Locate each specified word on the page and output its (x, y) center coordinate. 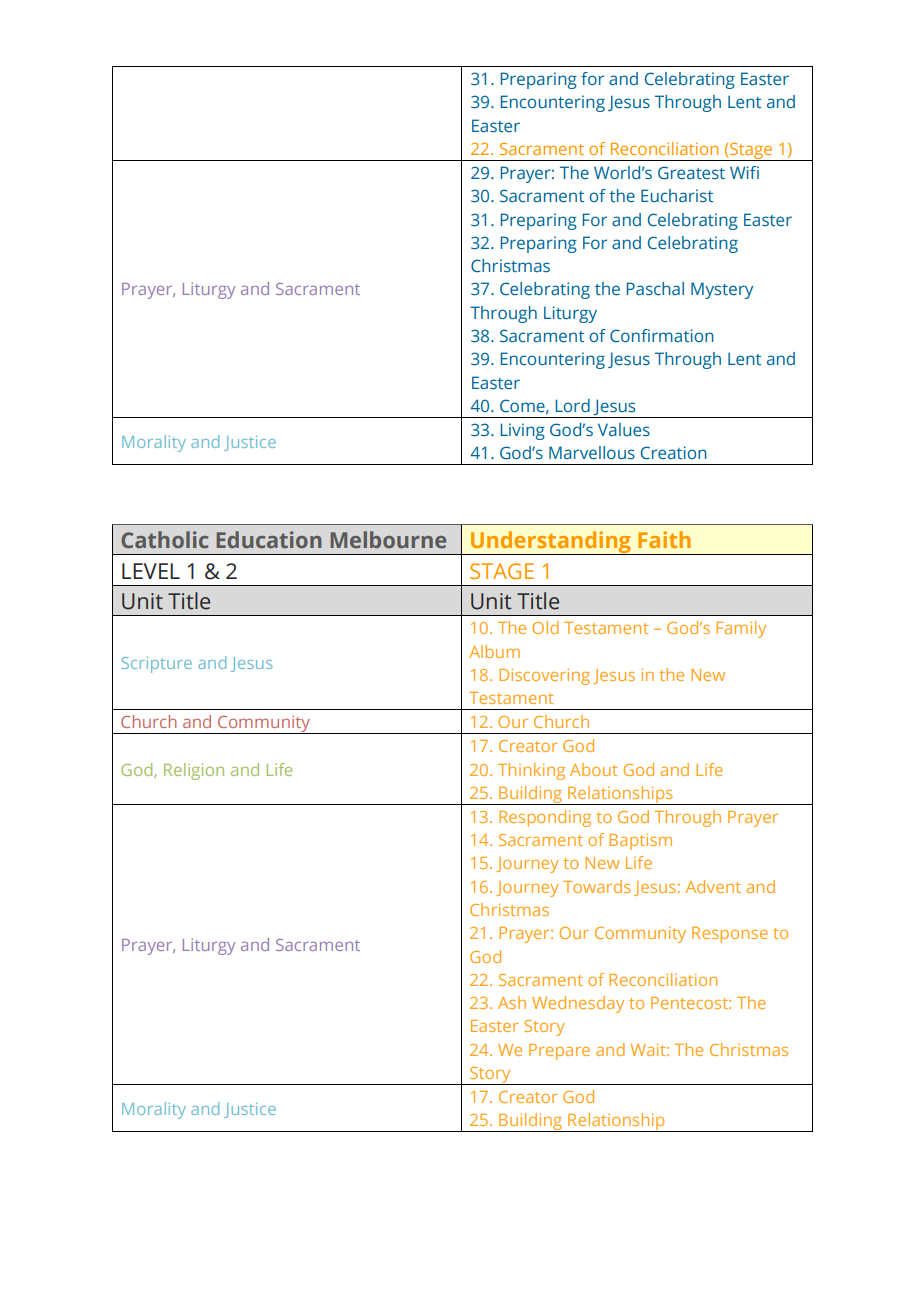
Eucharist (677, 195)
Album (494, 651)
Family (741, 629)
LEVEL (151, 571)
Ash (512, 1002)
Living (523, 431)
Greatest (691, 173)
